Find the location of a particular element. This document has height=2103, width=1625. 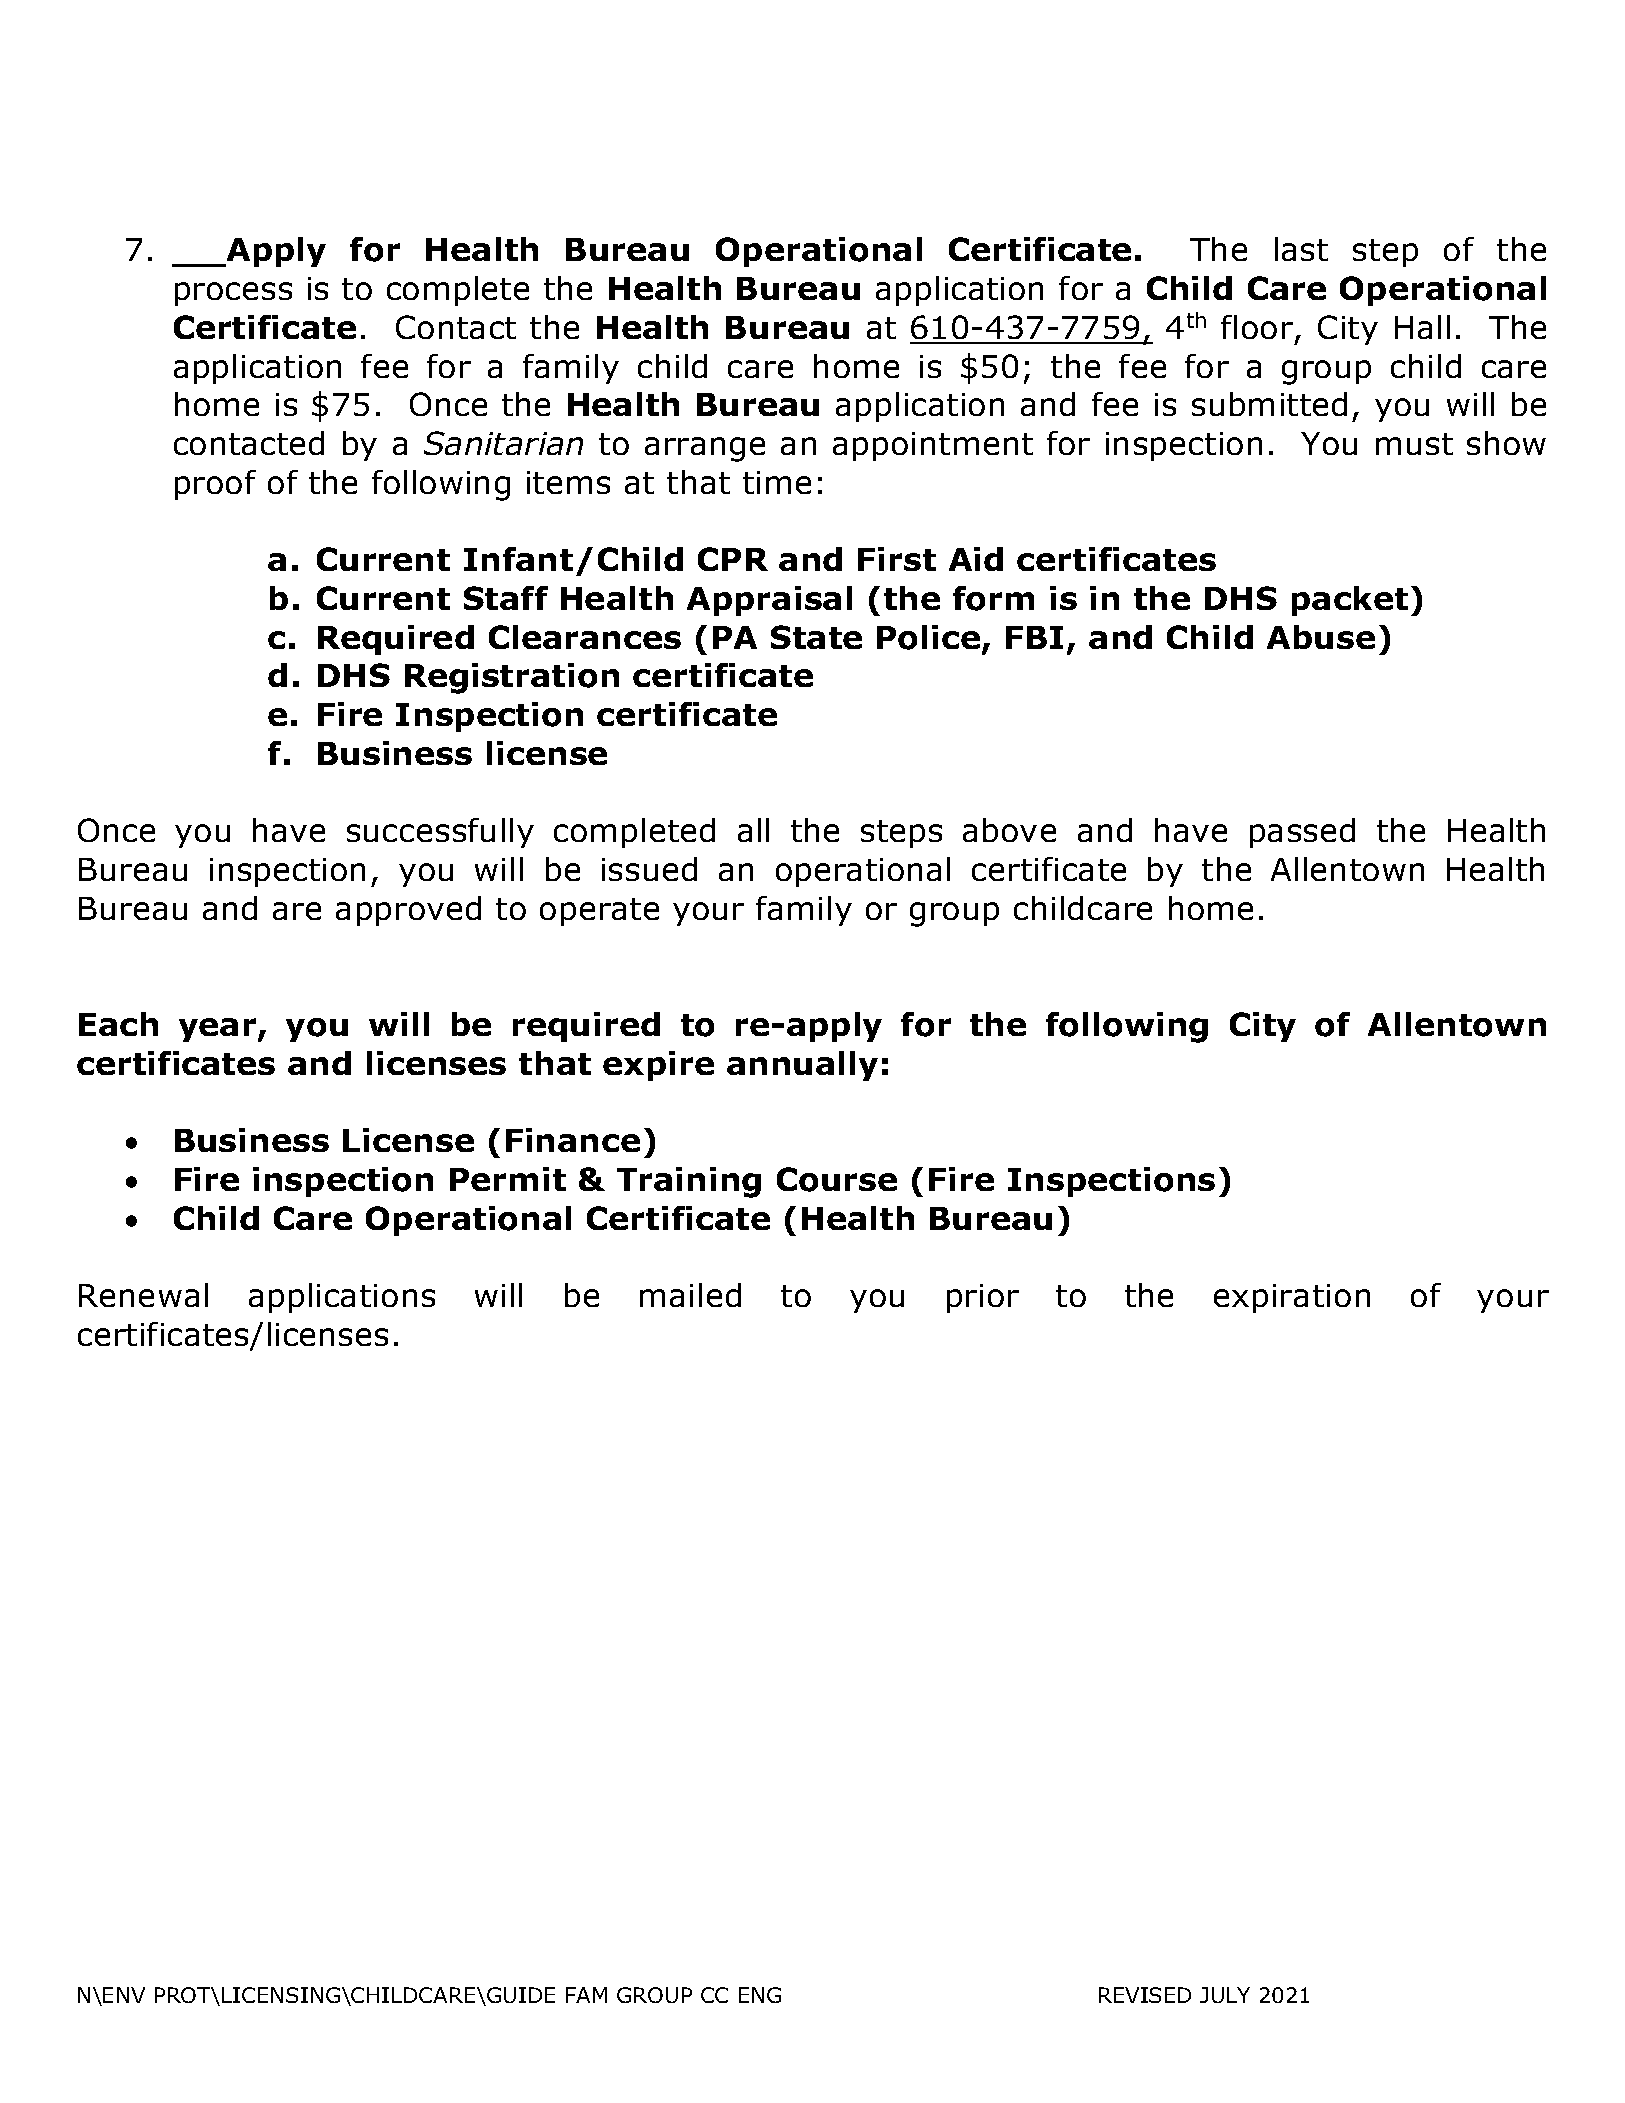

successfully is located at coordinates (440, 833).
